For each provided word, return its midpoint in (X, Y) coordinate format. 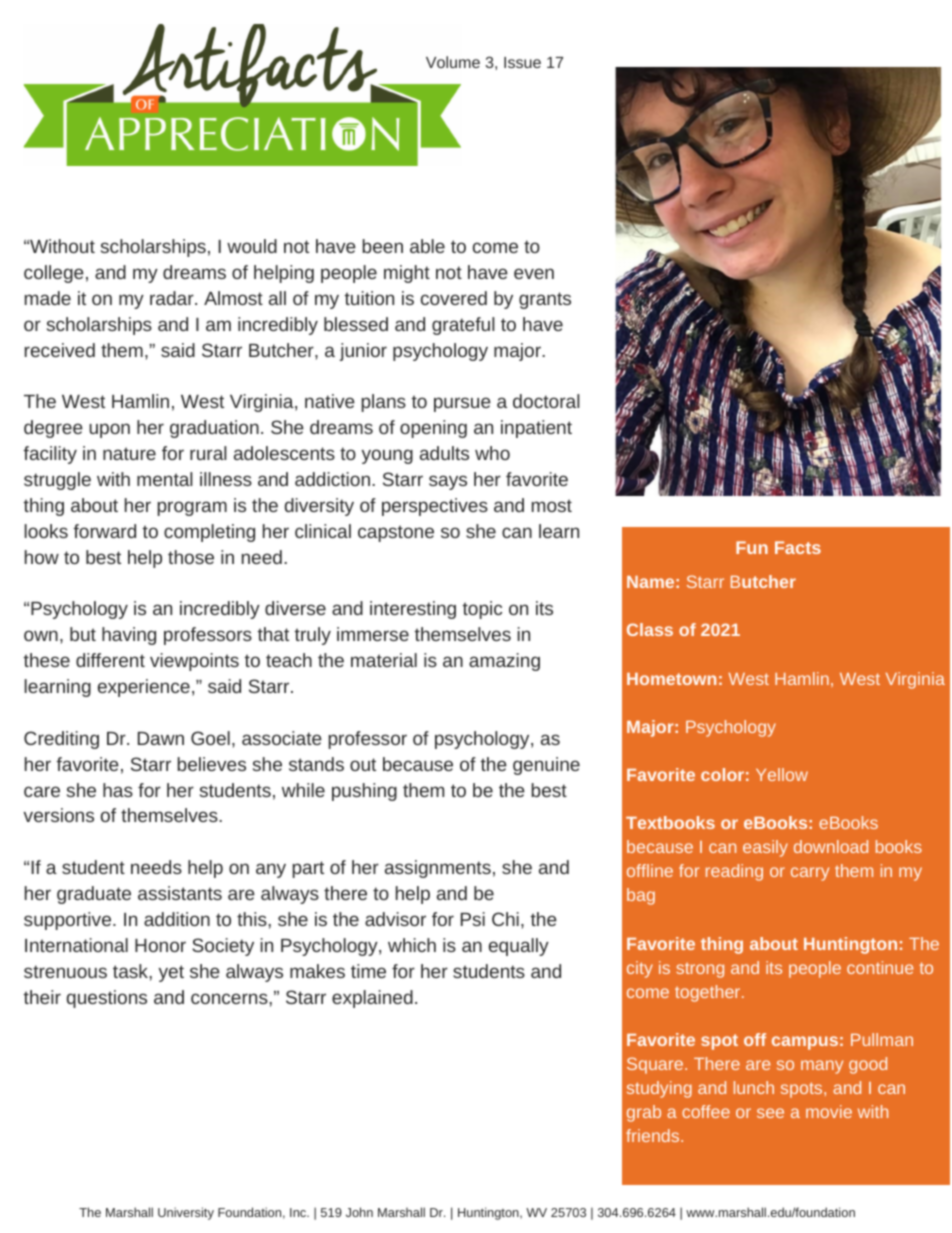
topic (482, 610)
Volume (453, 62)
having (129, 636)
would (252, 246)
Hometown (671, 679)
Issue (522, 62)
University (186, 1213)
